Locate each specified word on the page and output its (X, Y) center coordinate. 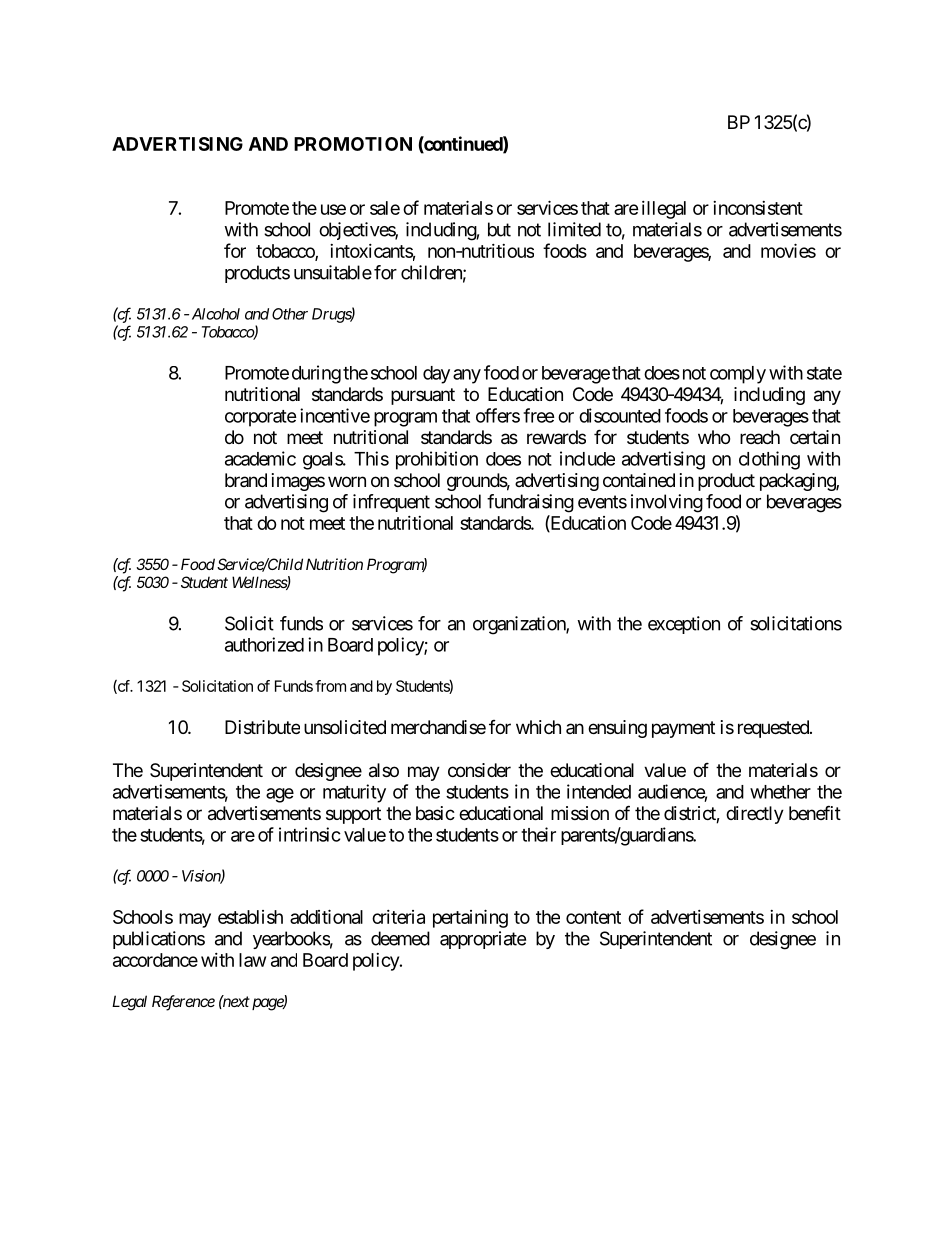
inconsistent (758, 208)
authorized (264, 644)
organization (520, 625)
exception (684, 625)
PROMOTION (353, 144)
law (252, 960)
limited (574, 229)
